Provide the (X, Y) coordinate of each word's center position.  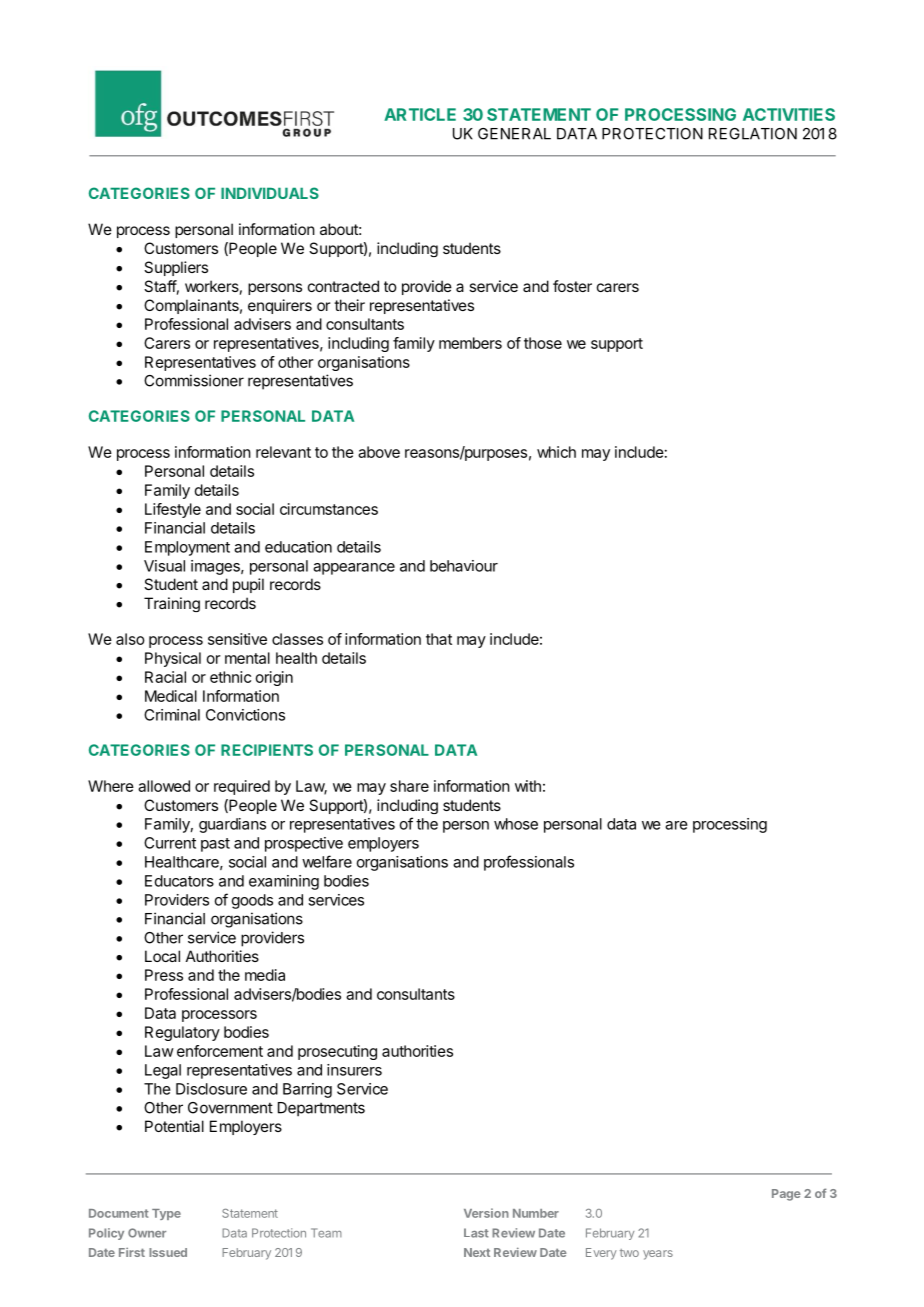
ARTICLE (420, 114)
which (556, 452)
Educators (179, 881)
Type (166, 1214)
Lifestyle (173, 510)
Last (476, 1233)
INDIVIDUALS (270, 193)
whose (516, 824)
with (528, 786)
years (658, 1255)
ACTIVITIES (789, 114)
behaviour (464, 566)
